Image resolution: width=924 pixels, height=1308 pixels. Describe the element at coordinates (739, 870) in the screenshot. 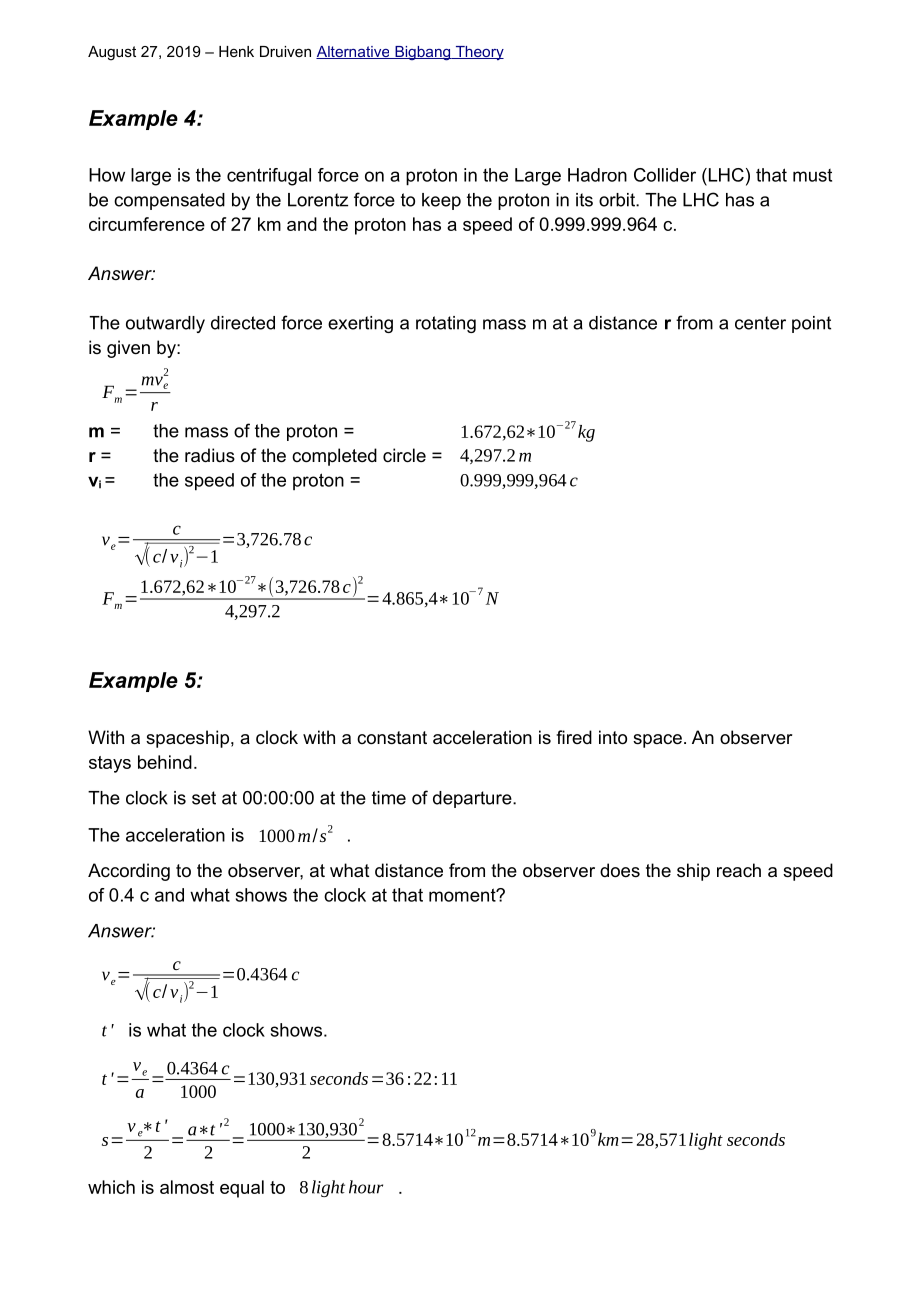

I see `reach` at that location.
